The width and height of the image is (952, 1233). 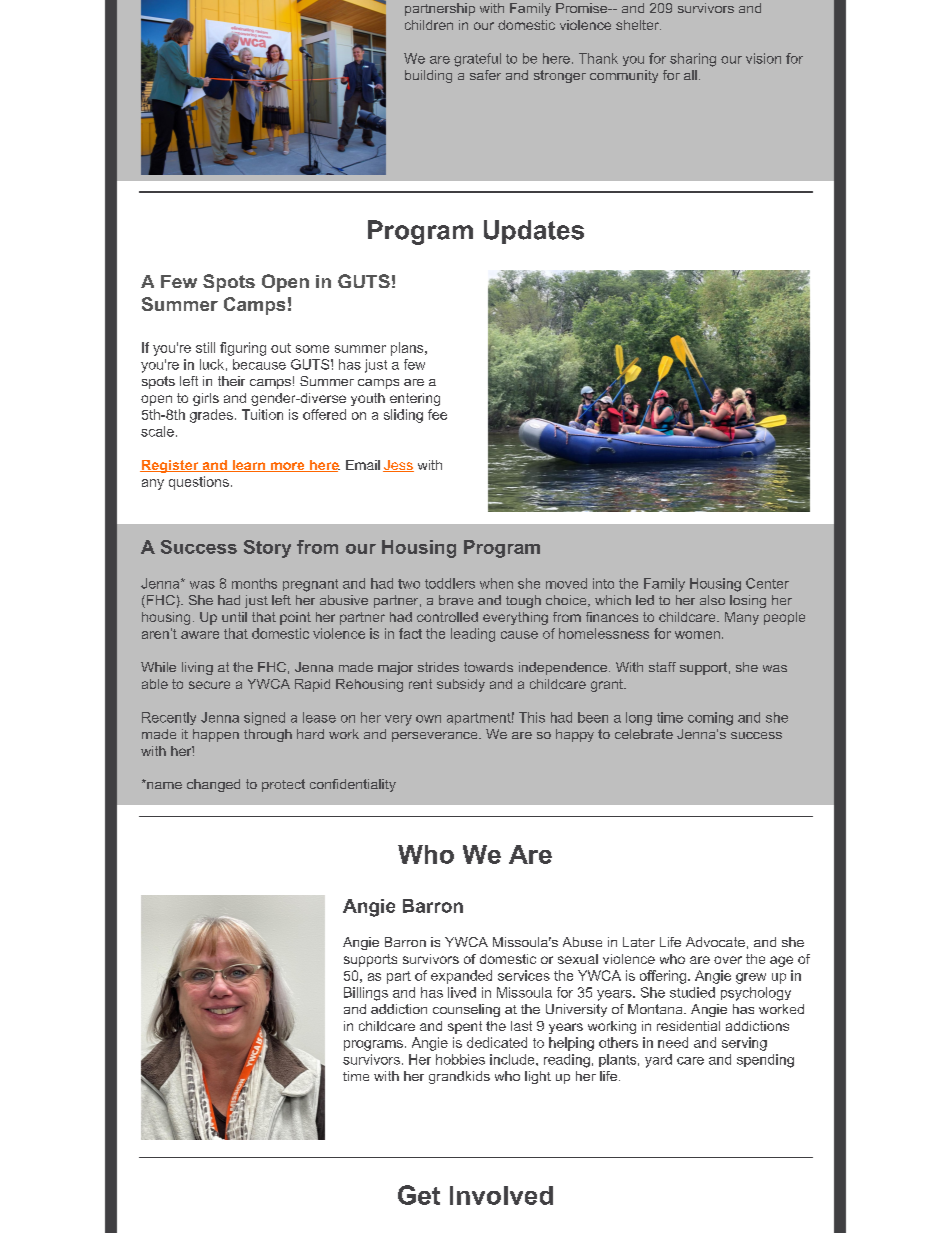 What do you see at coordinates (428, 76) in the image?
I see `building` at bounding box center [428, 76].
